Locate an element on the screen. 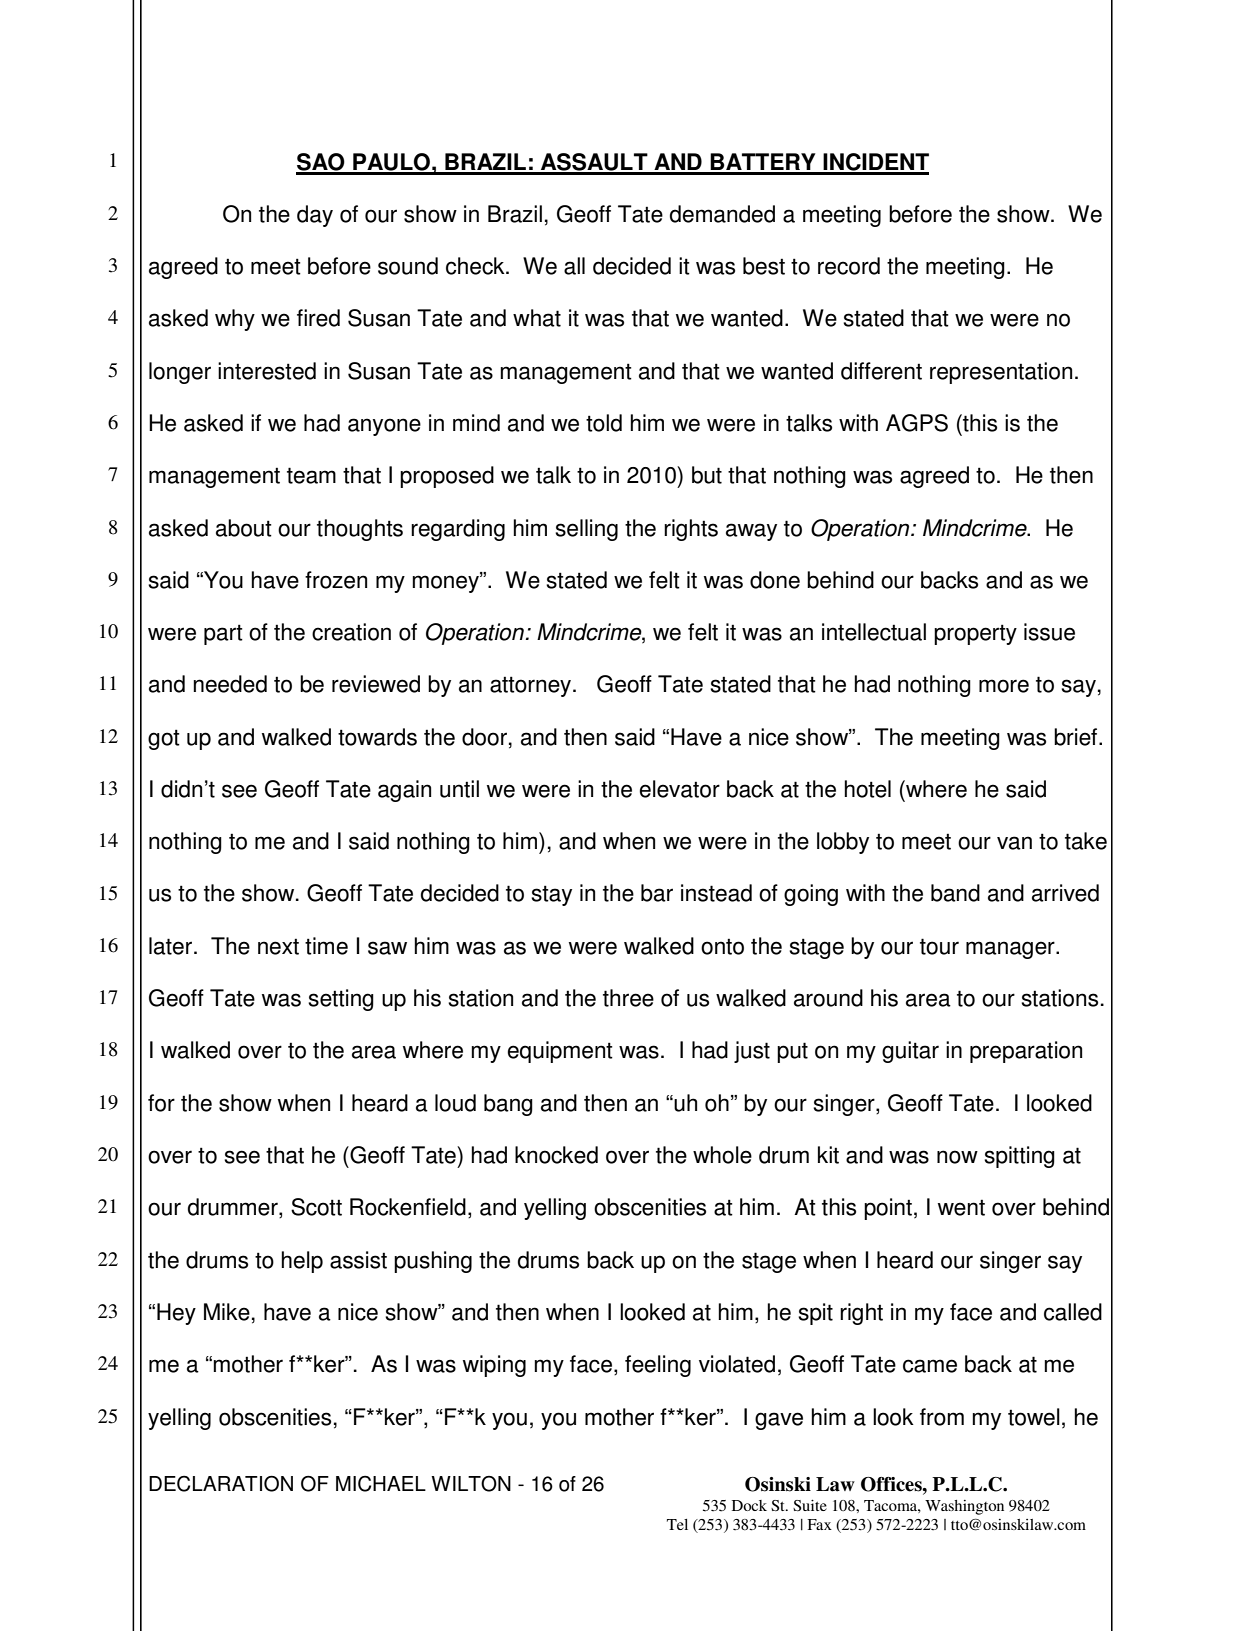 The image size is (1260, 1631). equipment is located at coordinates (560, 1052).
